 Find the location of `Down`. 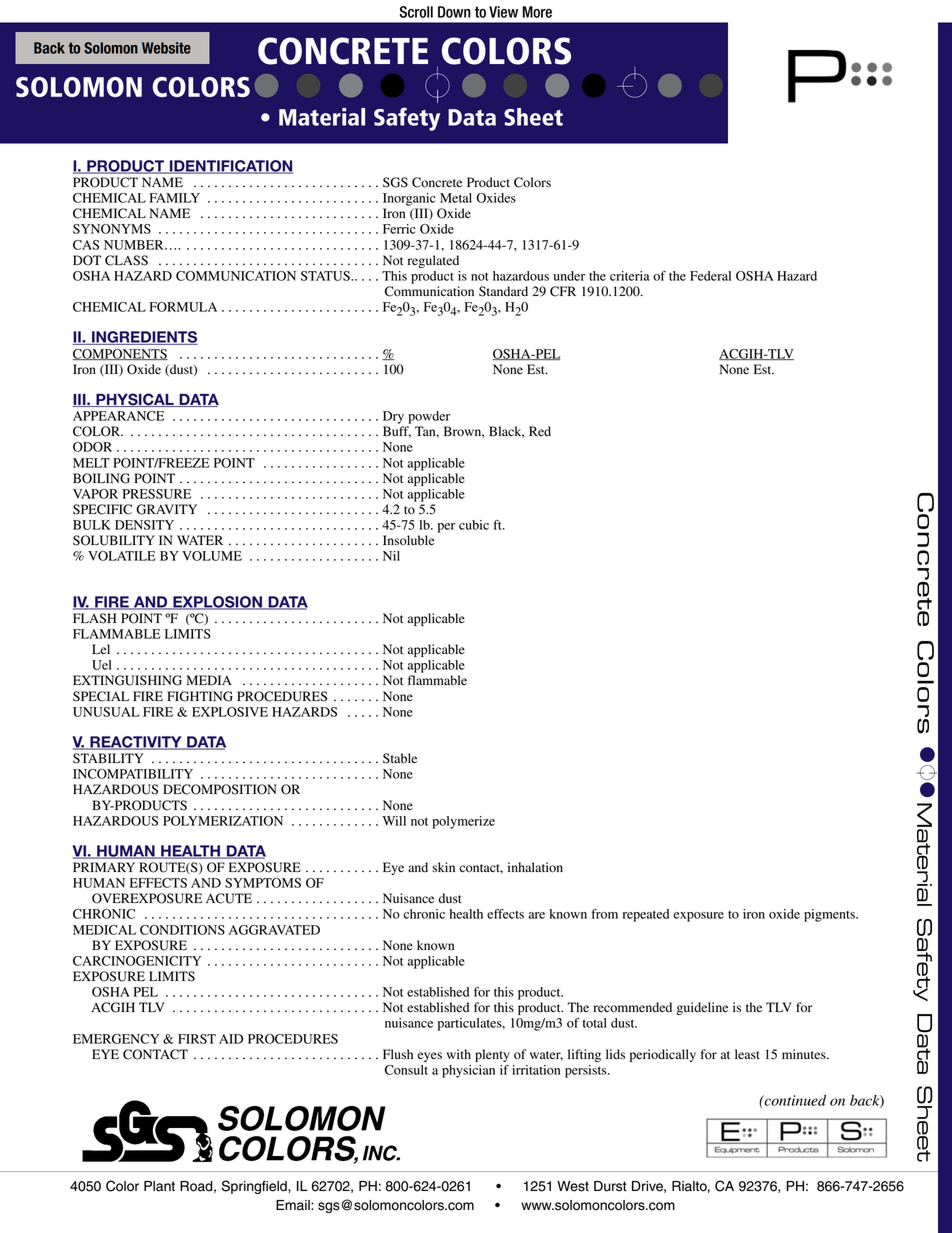

Down is located at coordinates (454, 12).
